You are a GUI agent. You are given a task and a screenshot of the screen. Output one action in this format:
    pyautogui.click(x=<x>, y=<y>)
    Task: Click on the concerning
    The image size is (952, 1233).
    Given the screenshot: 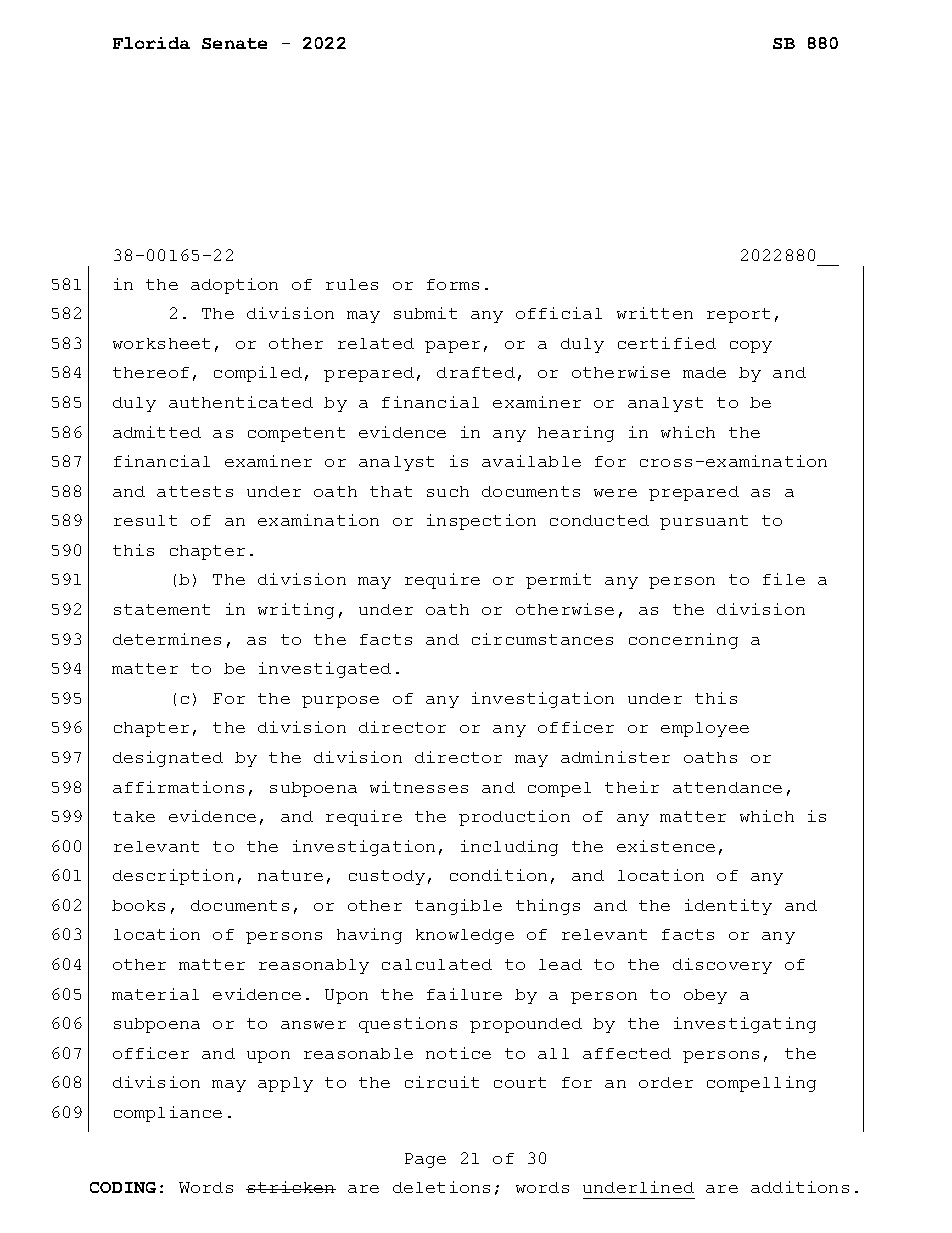 What is the action you would take?
    pyautogui.click(x=683, y=641)
